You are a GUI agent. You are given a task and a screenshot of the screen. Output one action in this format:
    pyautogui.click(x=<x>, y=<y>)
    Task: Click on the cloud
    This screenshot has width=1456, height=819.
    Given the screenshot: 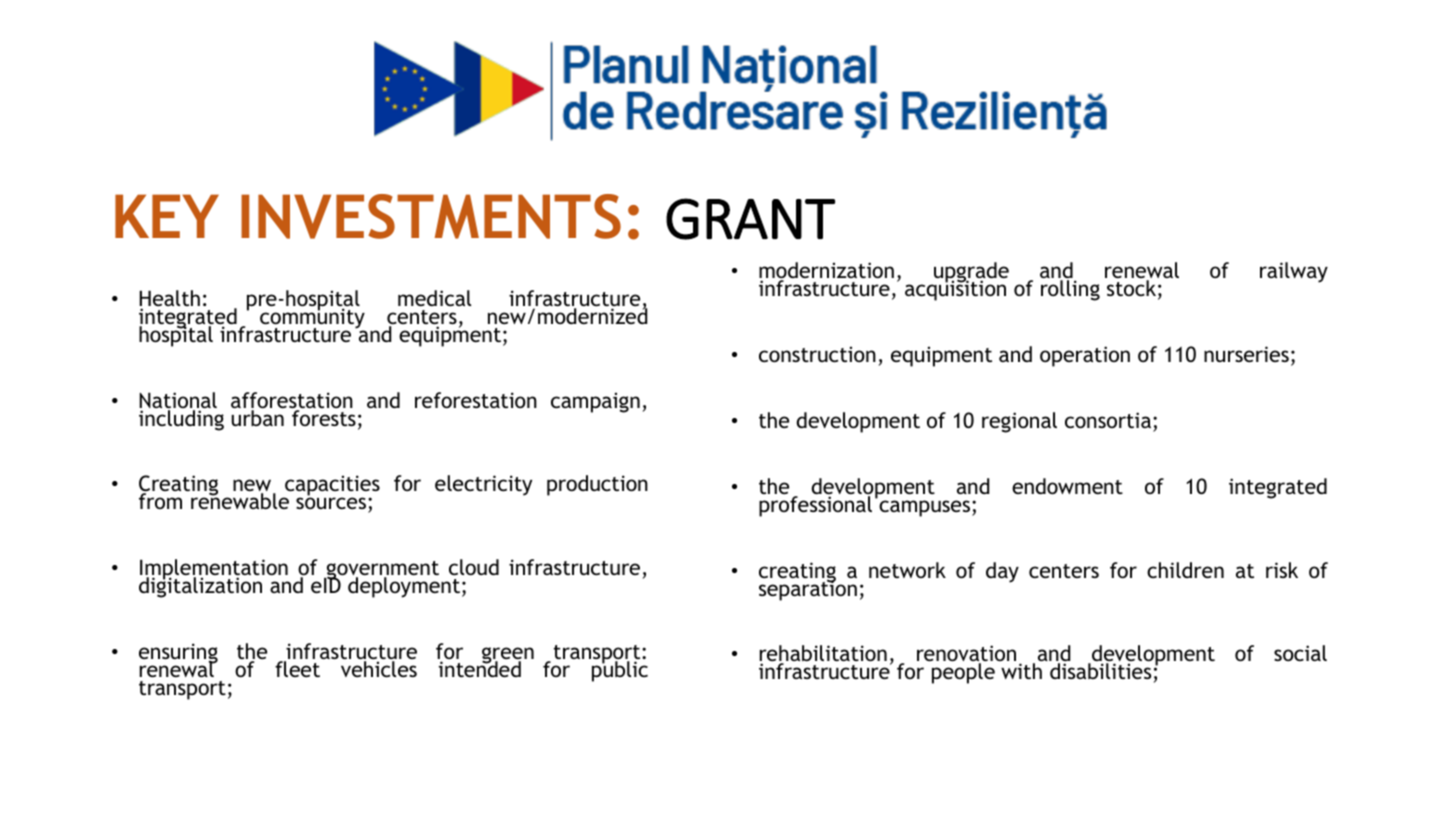 What is the action you would take?
    pyautogui.click(x=474, y=567)
